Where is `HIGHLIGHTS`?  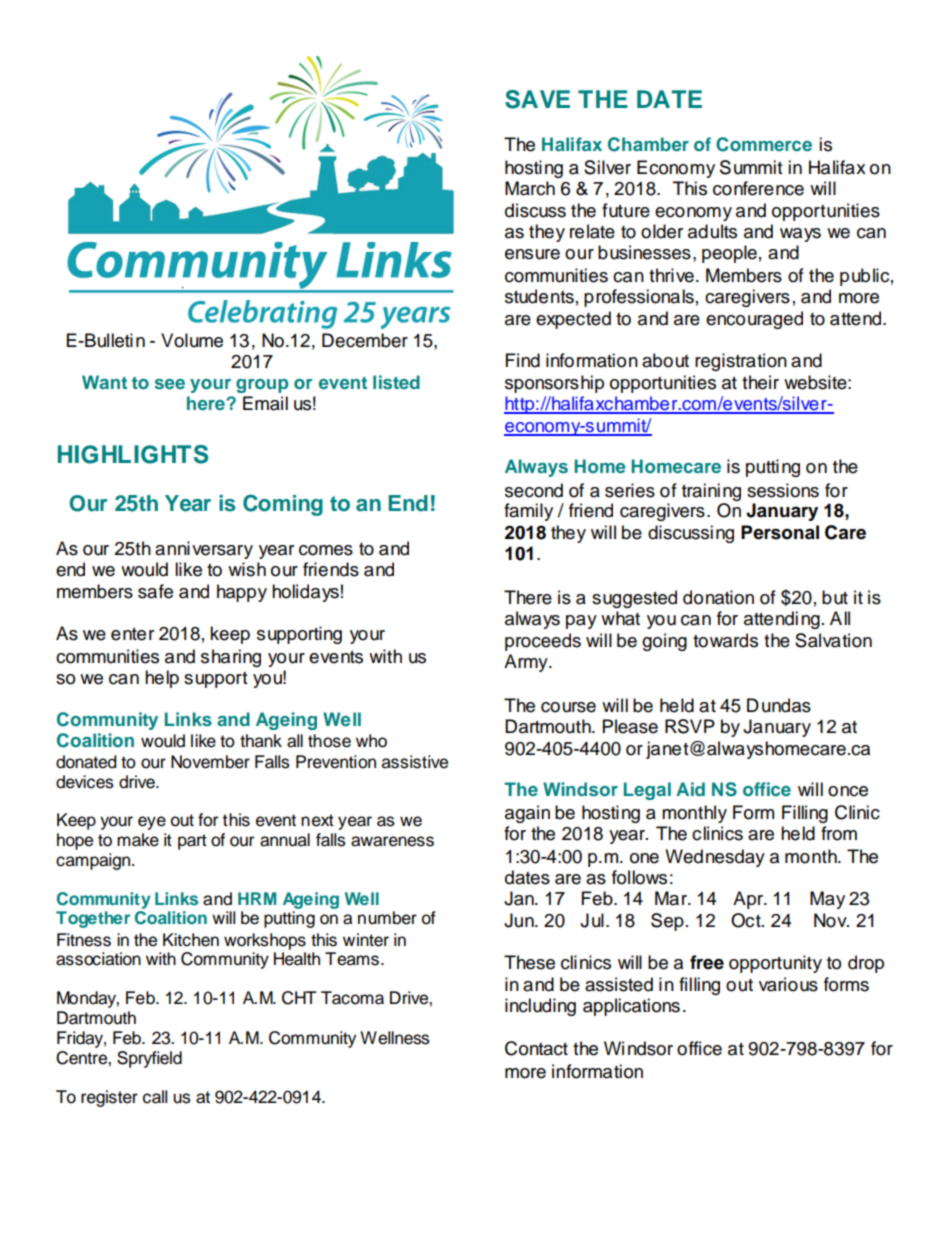 HIGHLIGHTS is located at coordinates (133, 454).
